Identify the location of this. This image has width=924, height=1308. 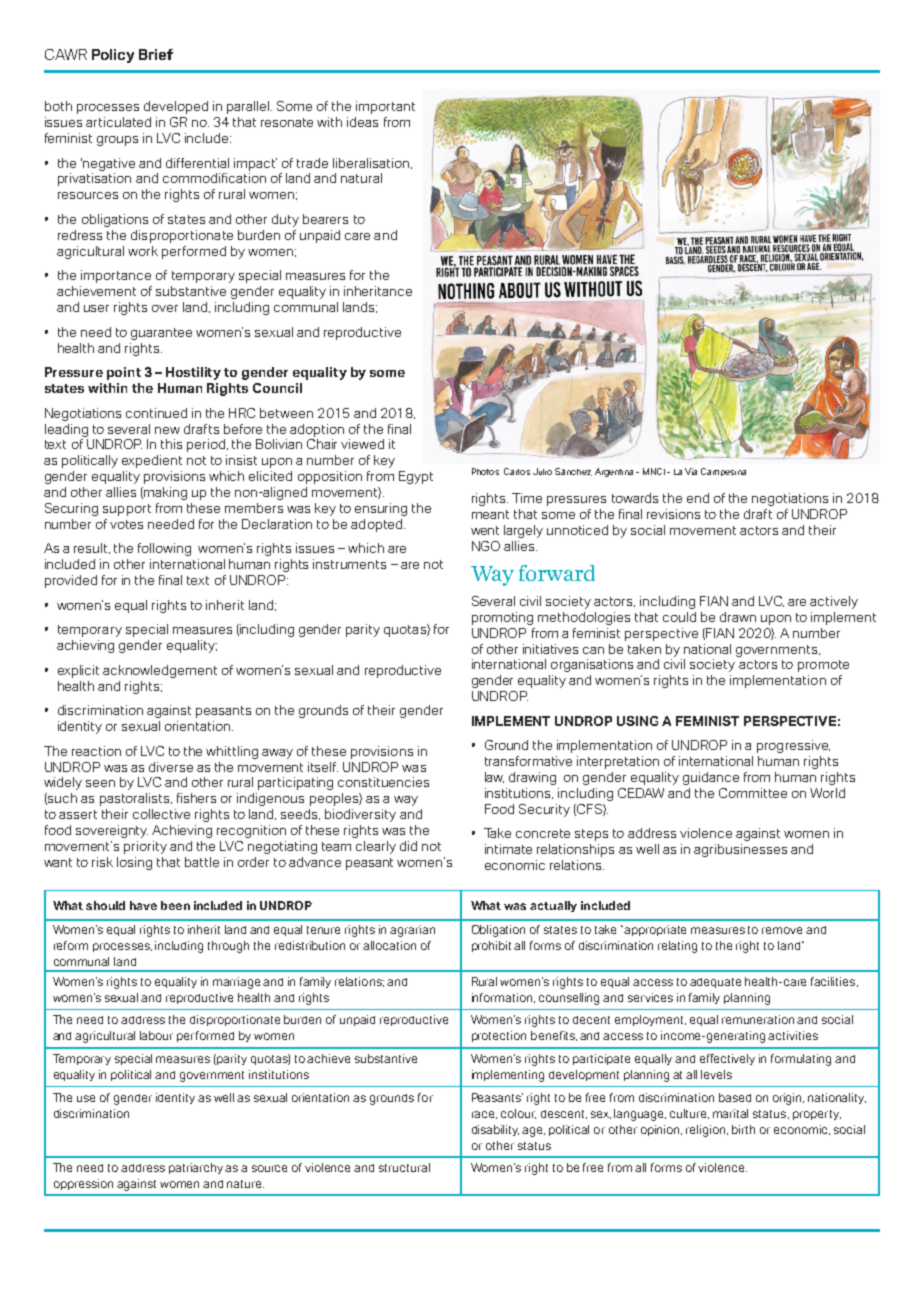
(171, 444).
